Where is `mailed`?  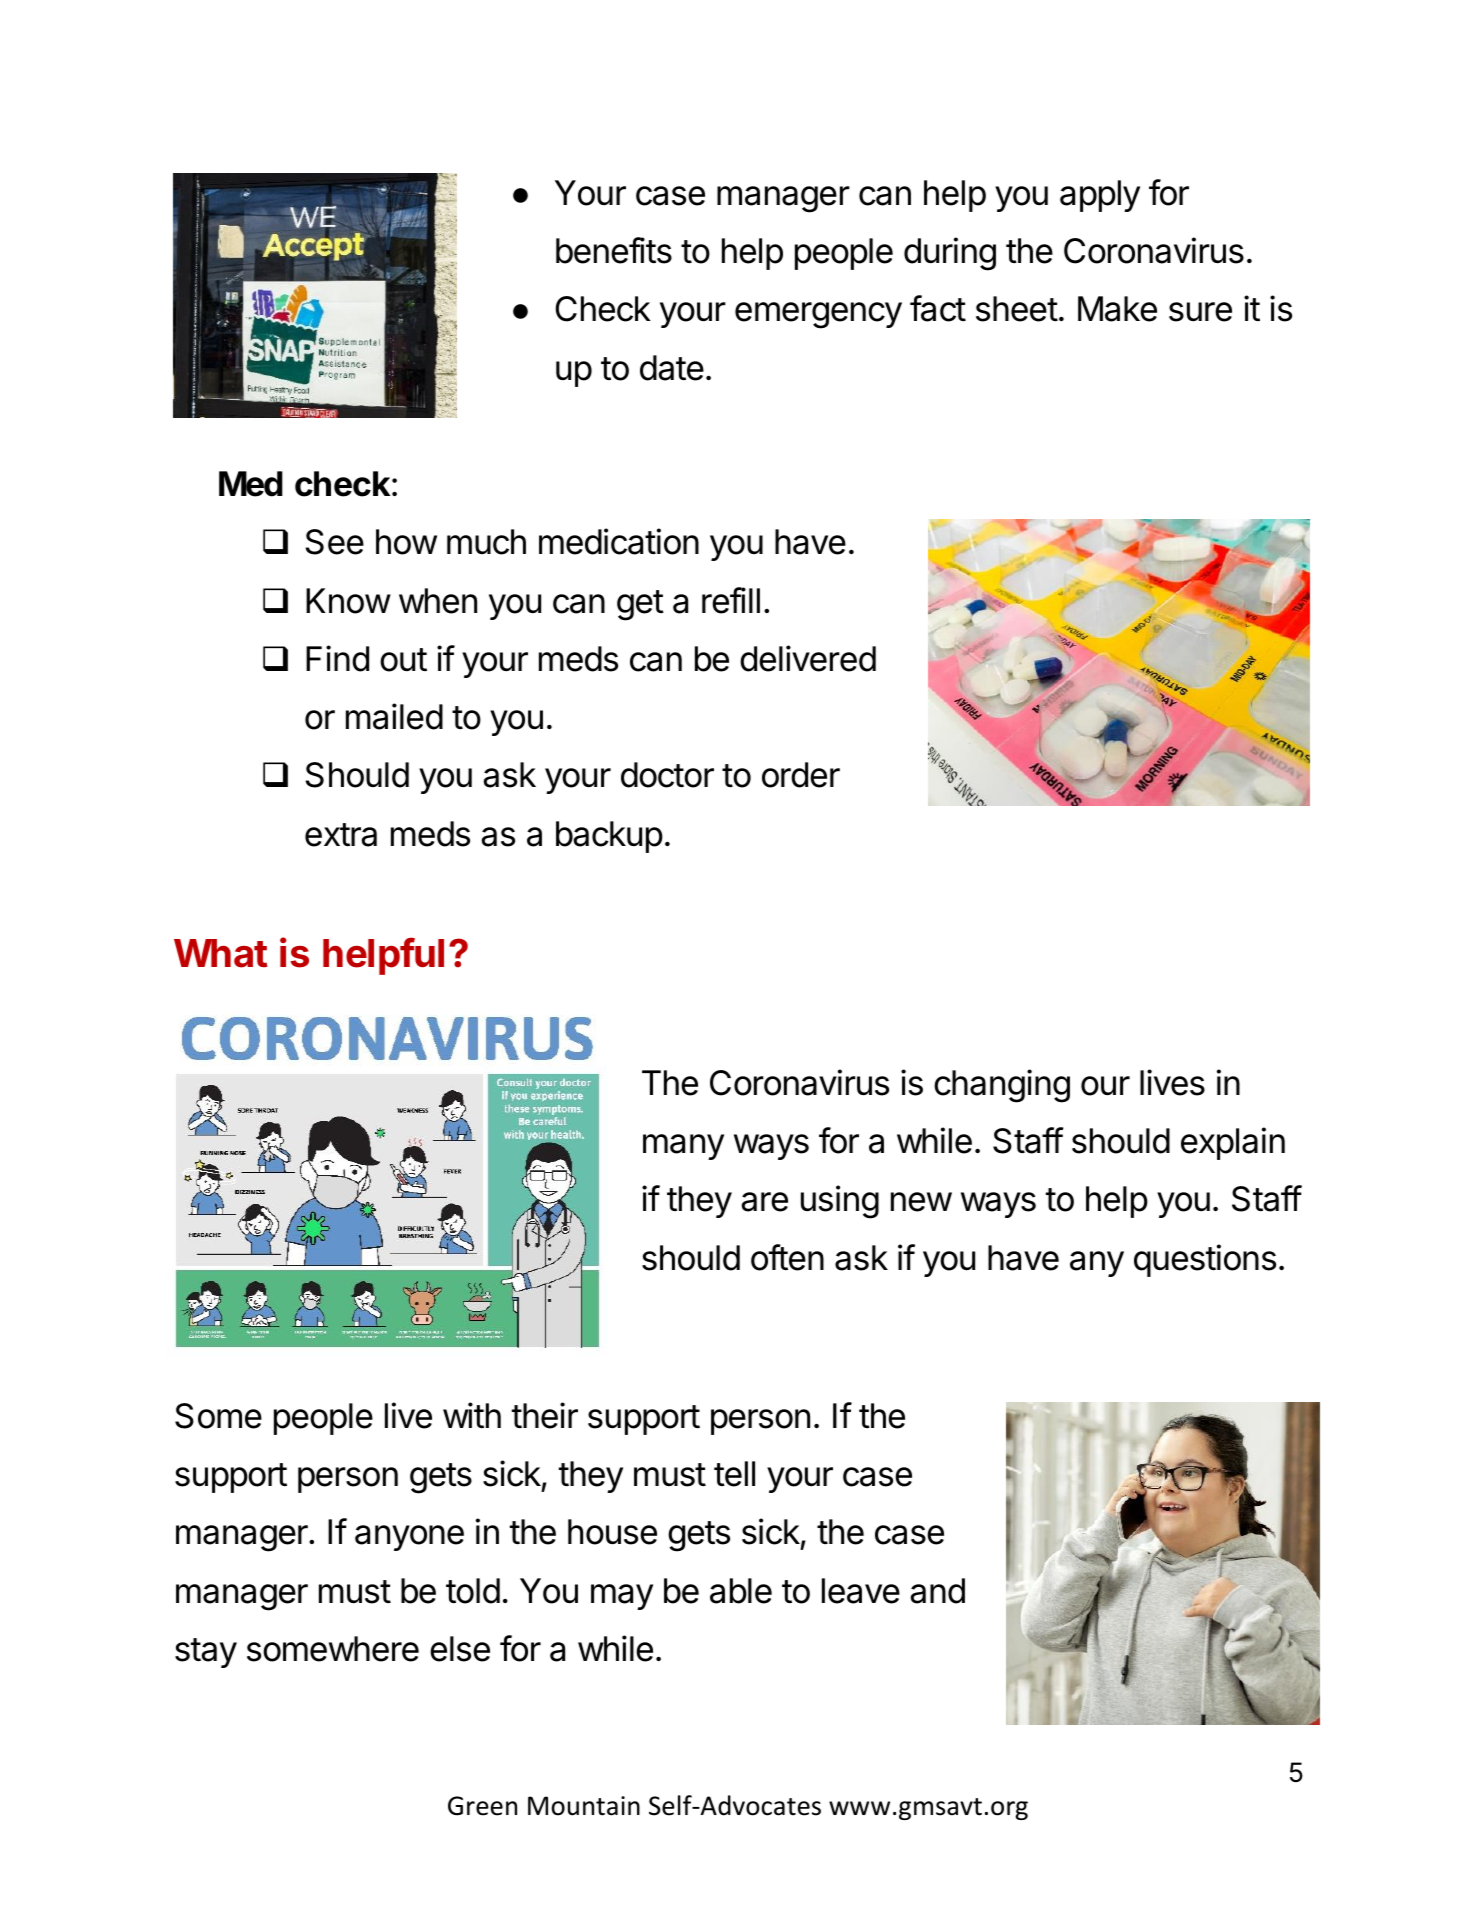 mailed is located at coordinates (394, 716).
